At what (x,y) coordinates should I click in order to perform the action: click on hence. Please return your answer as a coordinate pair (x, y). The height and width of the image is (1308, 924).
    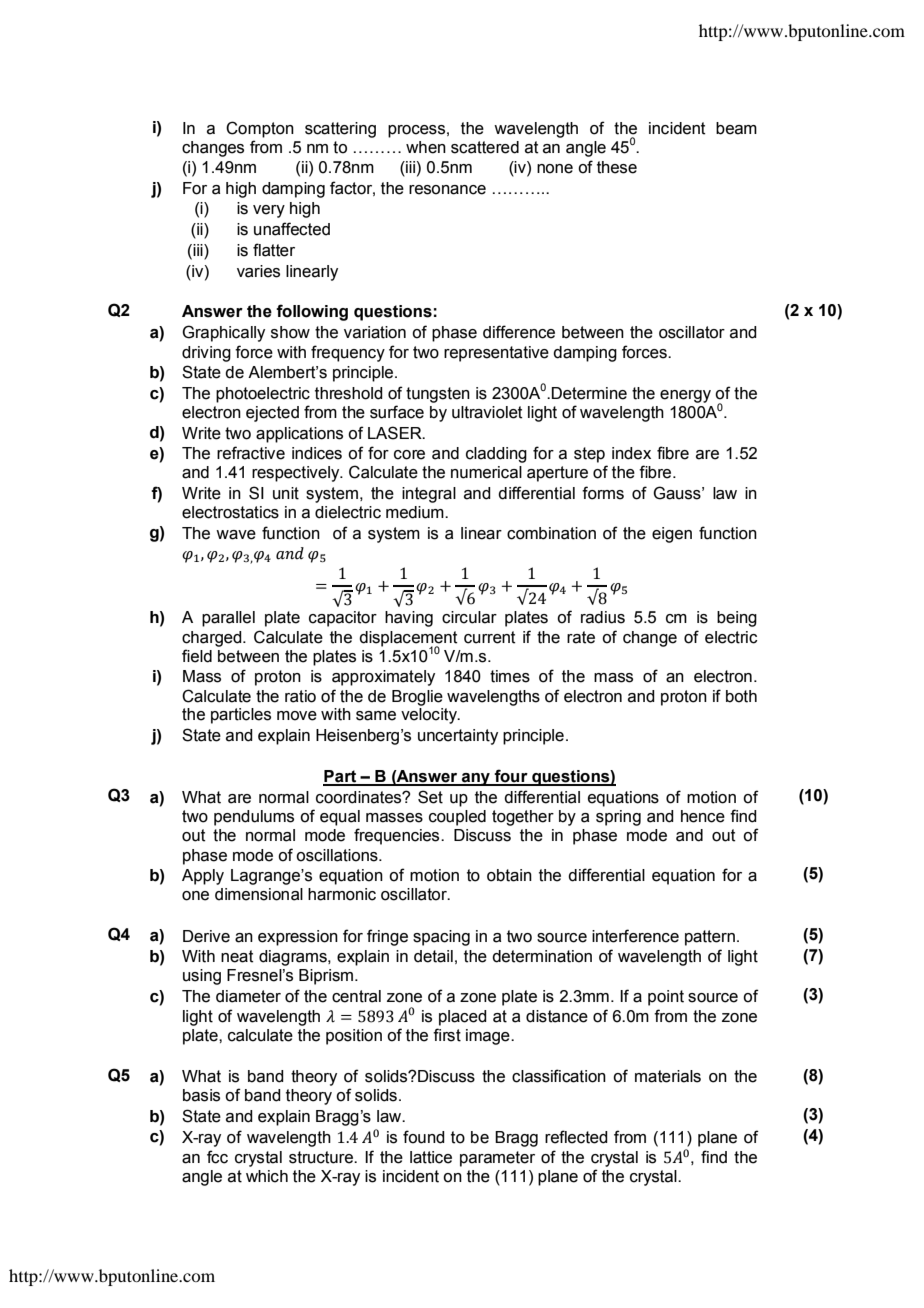
    Looking at the image, I should click on (703, 816).
